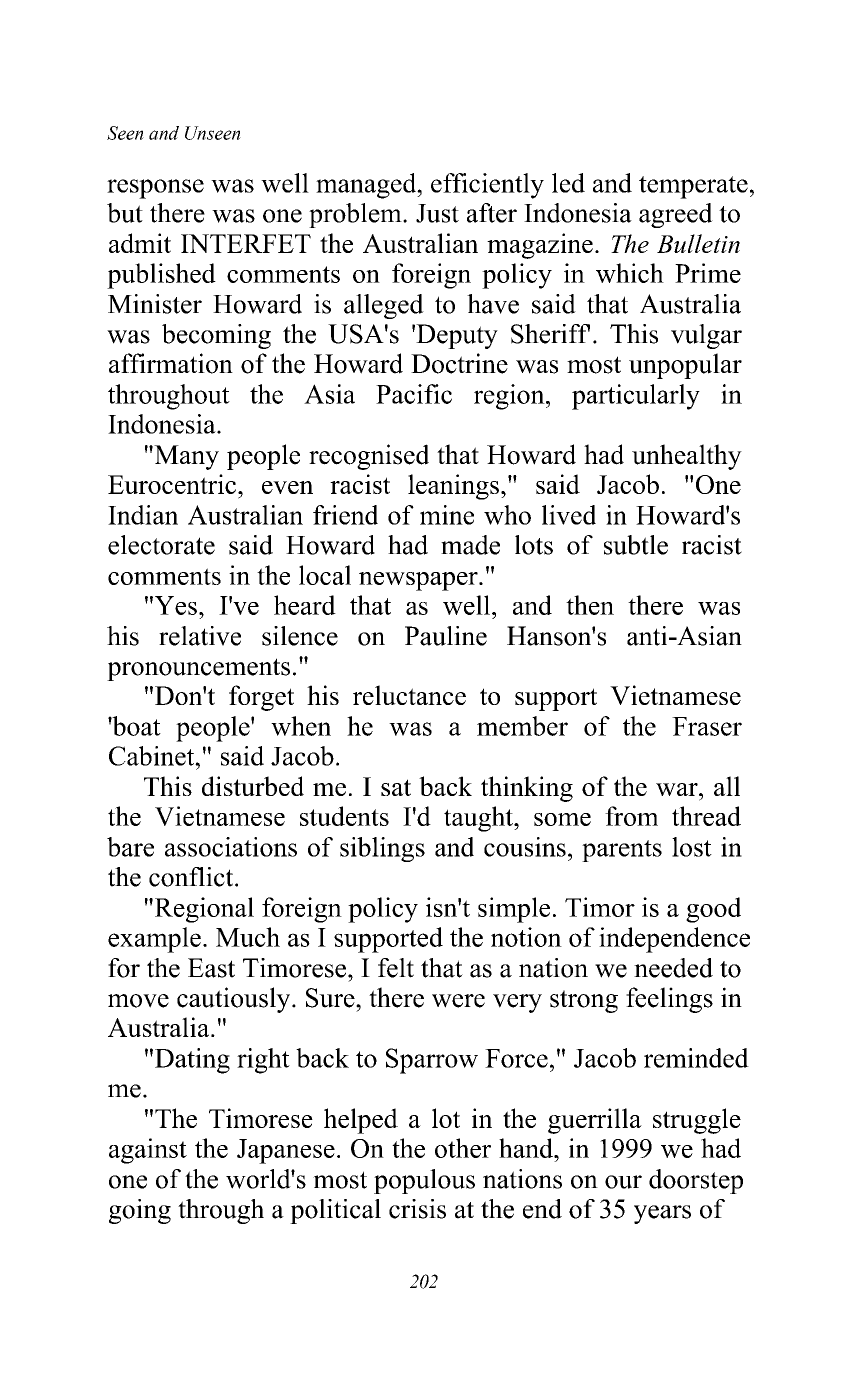  I want to click on Fraser, so click(707, 726).
